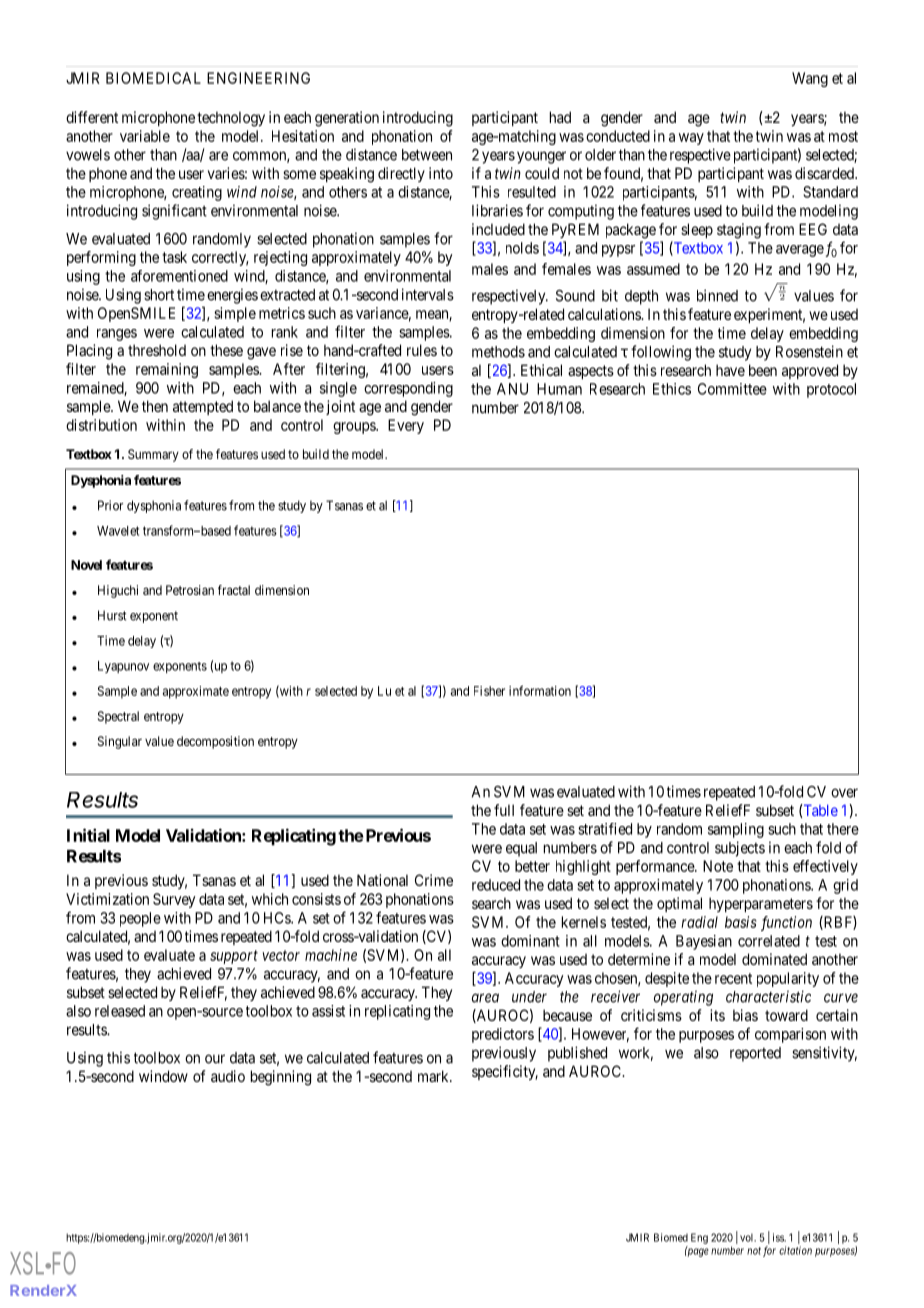 The height and width of the image is (1308, 924). I want to click on ANU, so click(512, 389).
